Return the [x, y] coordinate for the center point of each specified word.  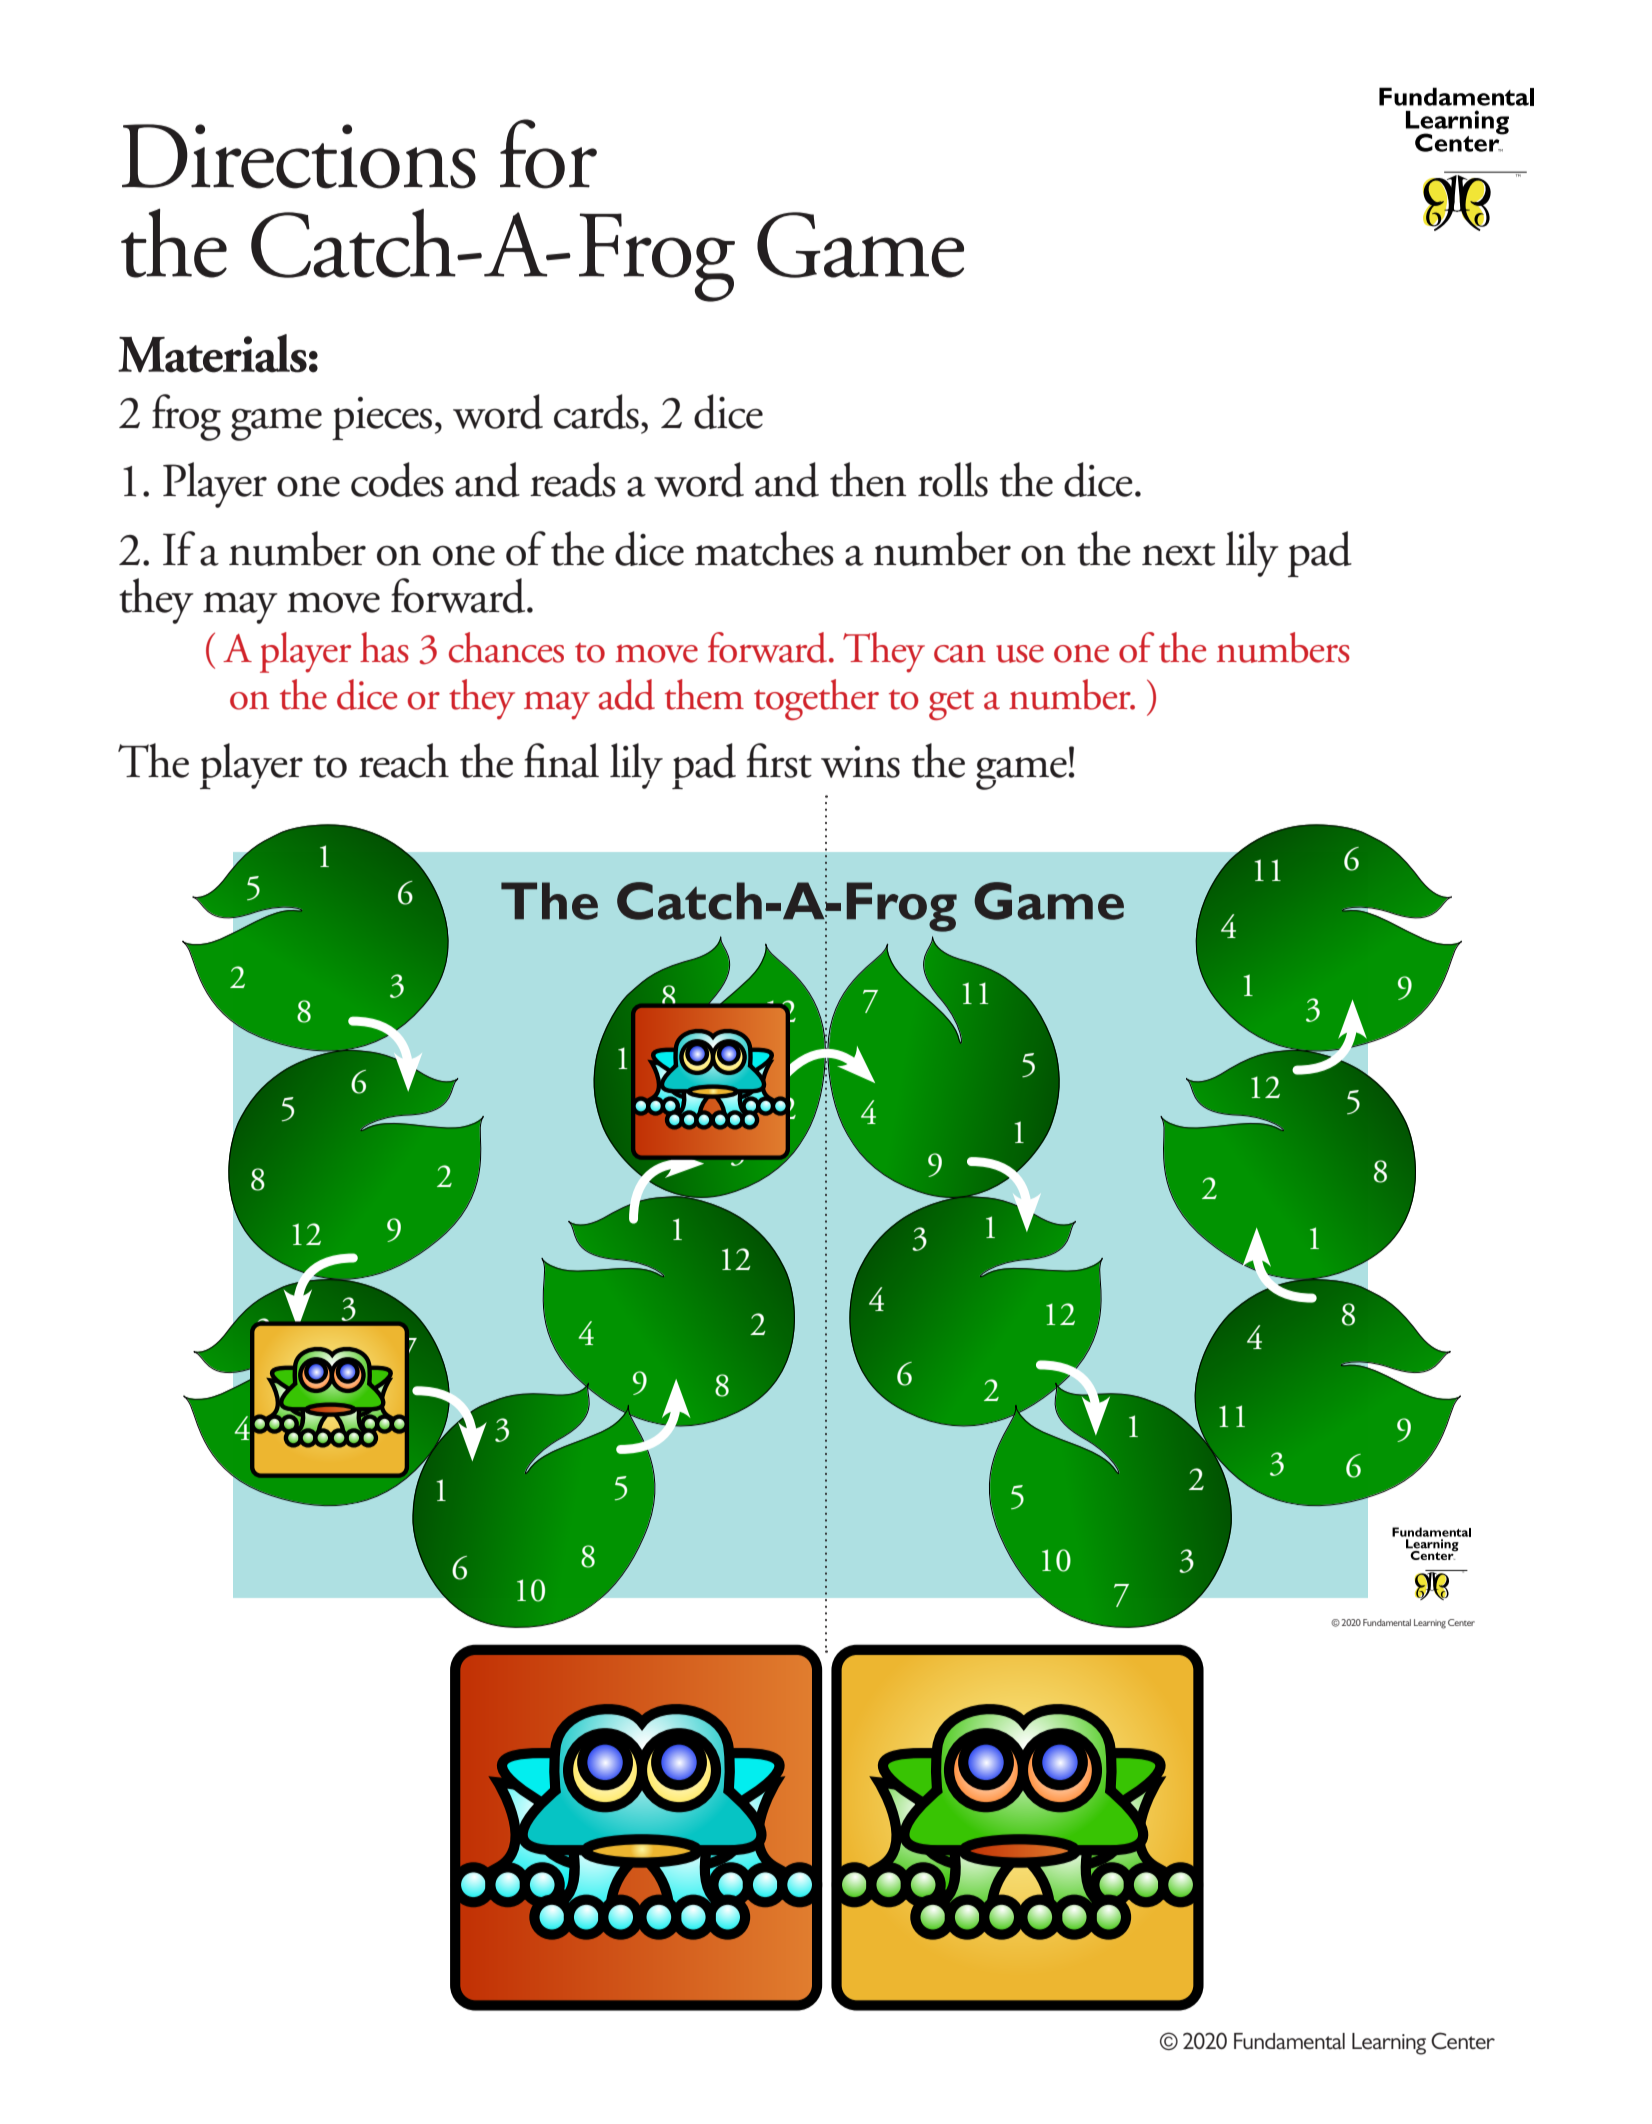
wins [860, 762]
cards [596, 411]
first [779, 760]
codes [397, 479]
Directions [299, 156]
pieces [382, 418]
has [384, 647]
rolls [953, 479]
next [1179, 554]
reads [573, 479]
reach [404, 760]
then [868, 479]
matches [764, 548]
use [1020, 654]
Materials [212, 353]
